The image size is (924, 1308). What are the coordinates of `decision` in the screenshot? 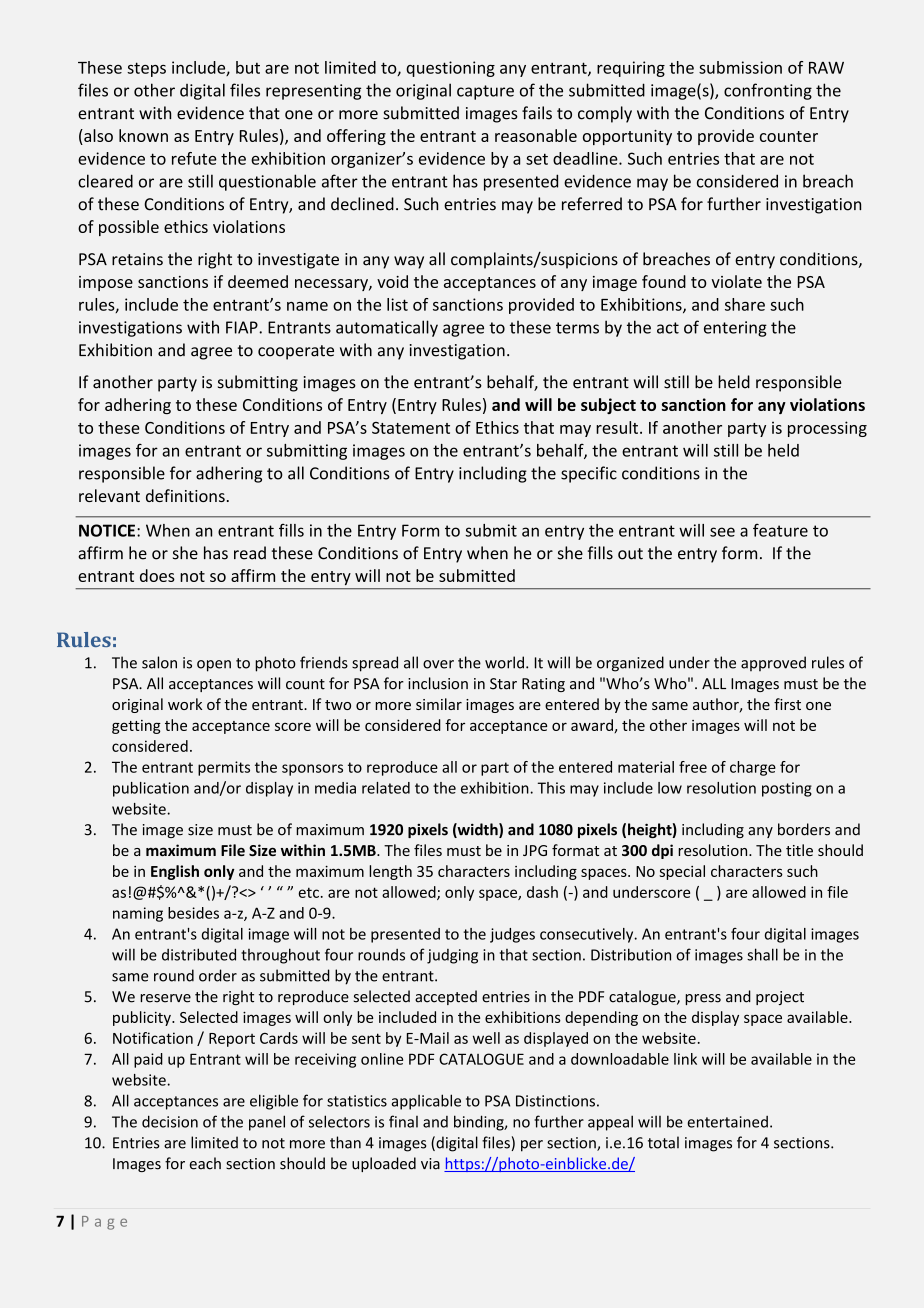 It's located at (170, 1121).
